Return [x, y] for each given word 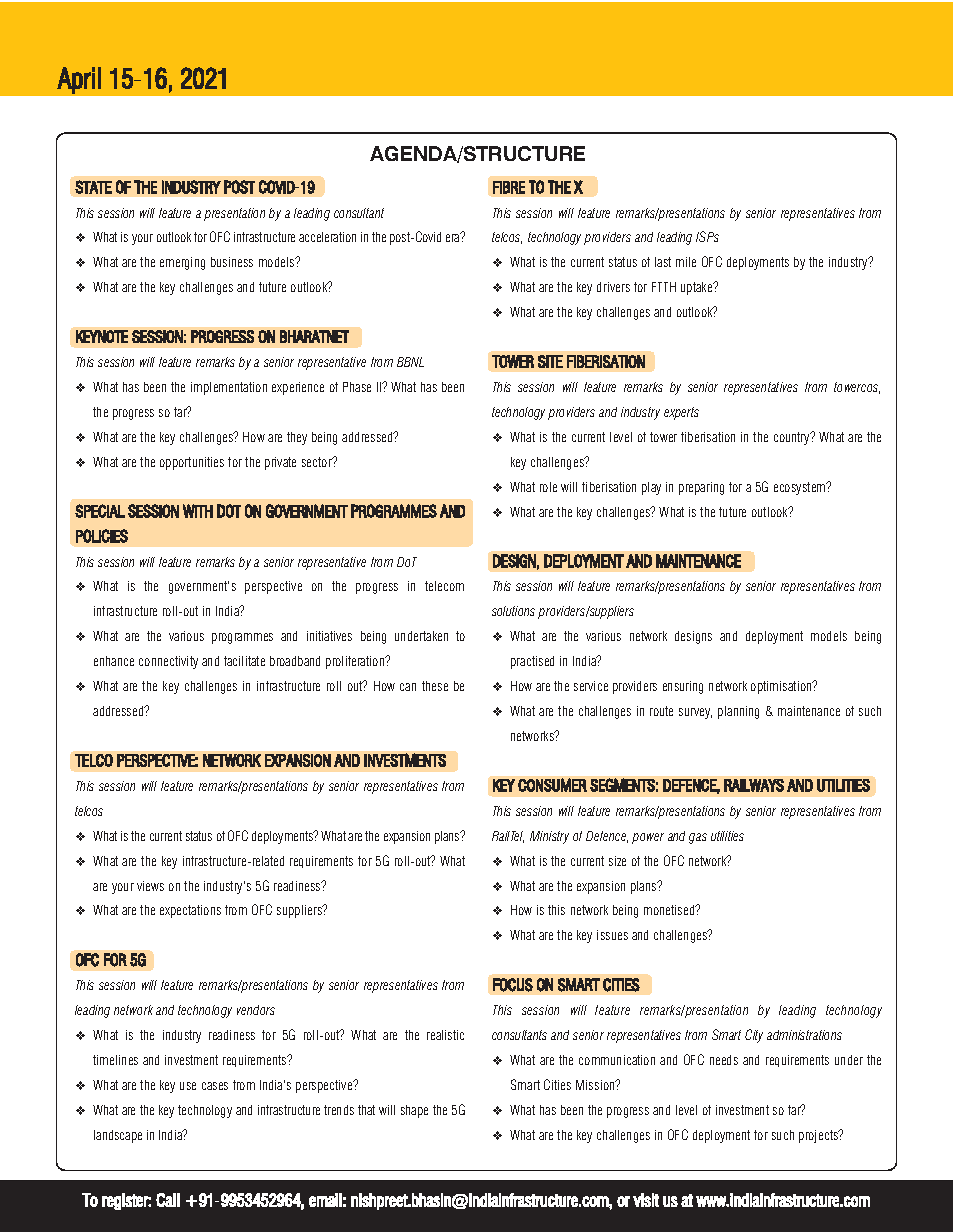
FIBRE [509, 187]
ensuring [683, 687]
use [188, 1086]
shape [414, 1111]
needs [724, 1060]
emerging [182, 263]
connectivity [168, 662]
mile [686, 262]
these [435, 686]
